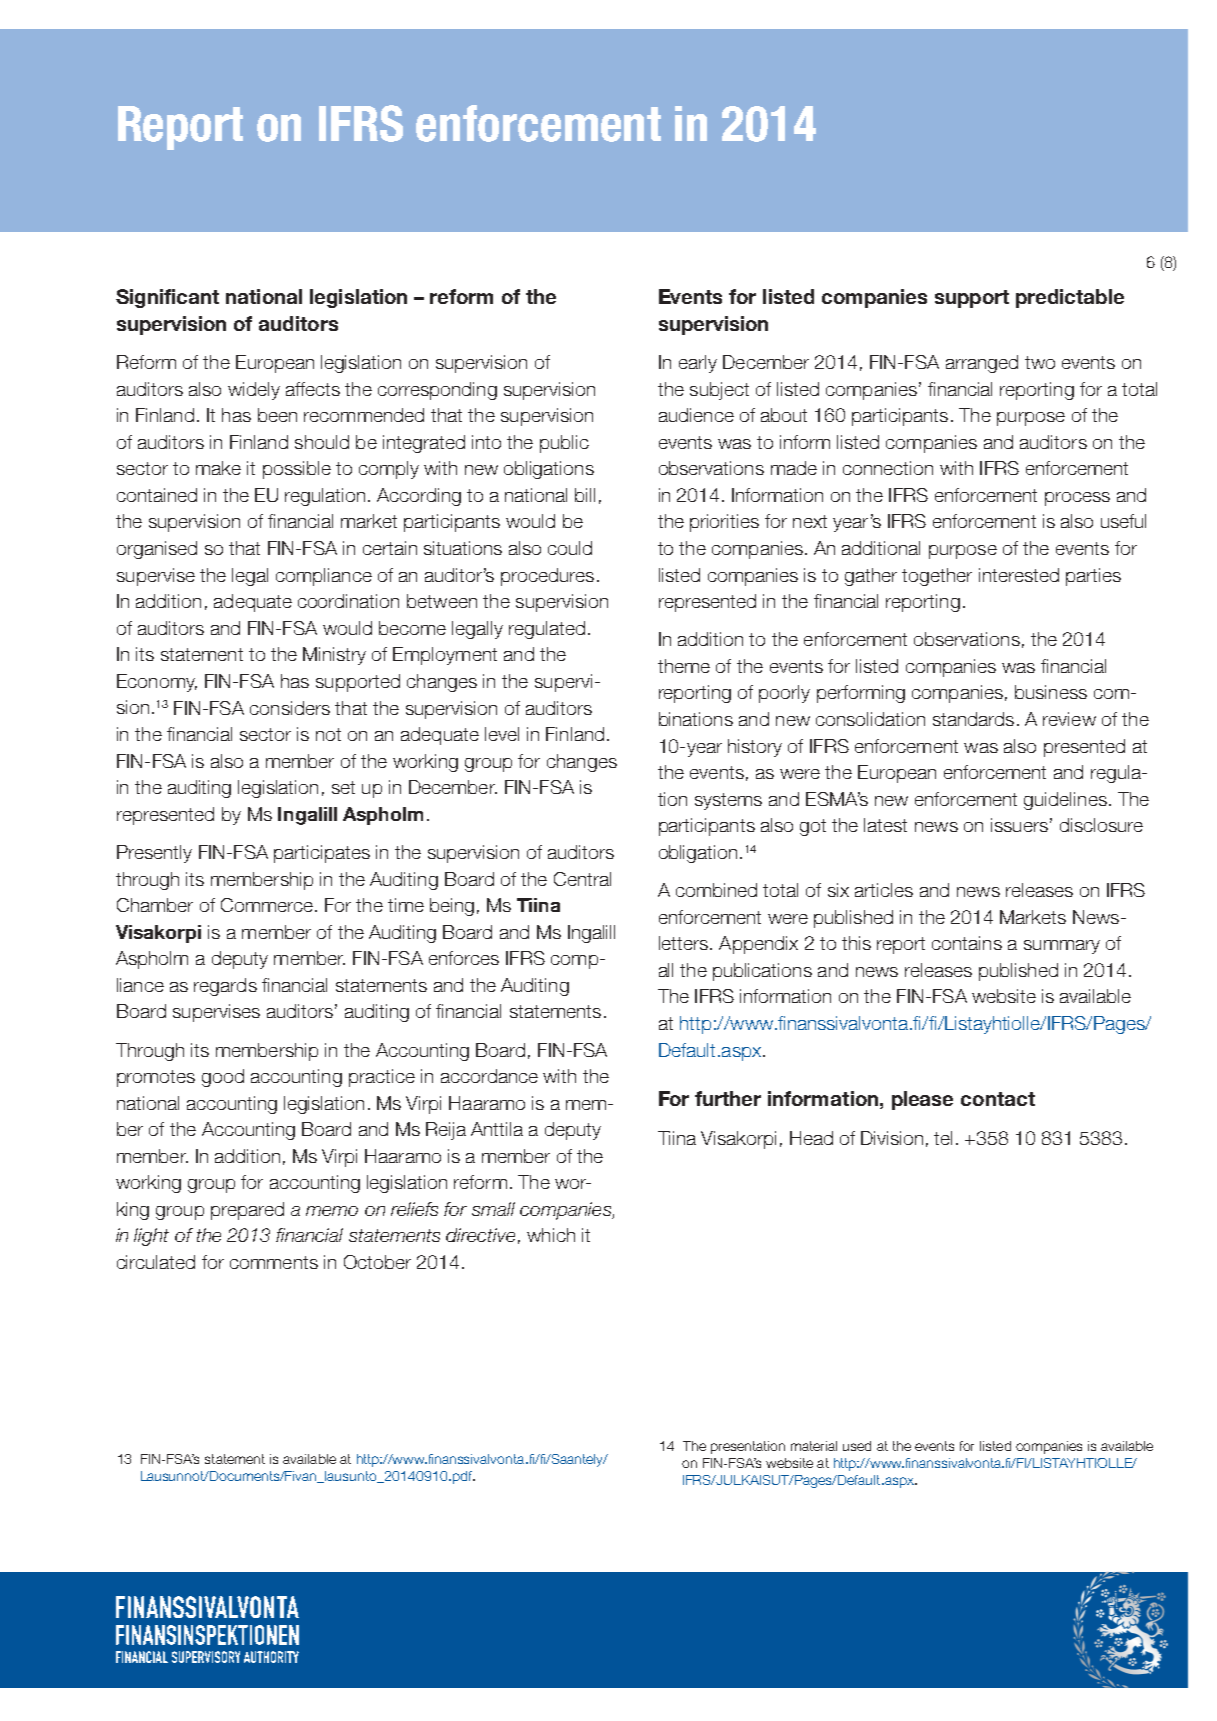 The width and height of the screenshot is (1217, 1721). What do you see at coordinates (274, 1262) in the screenshot?
I see `comments` at bounding box center [274, 1262].
